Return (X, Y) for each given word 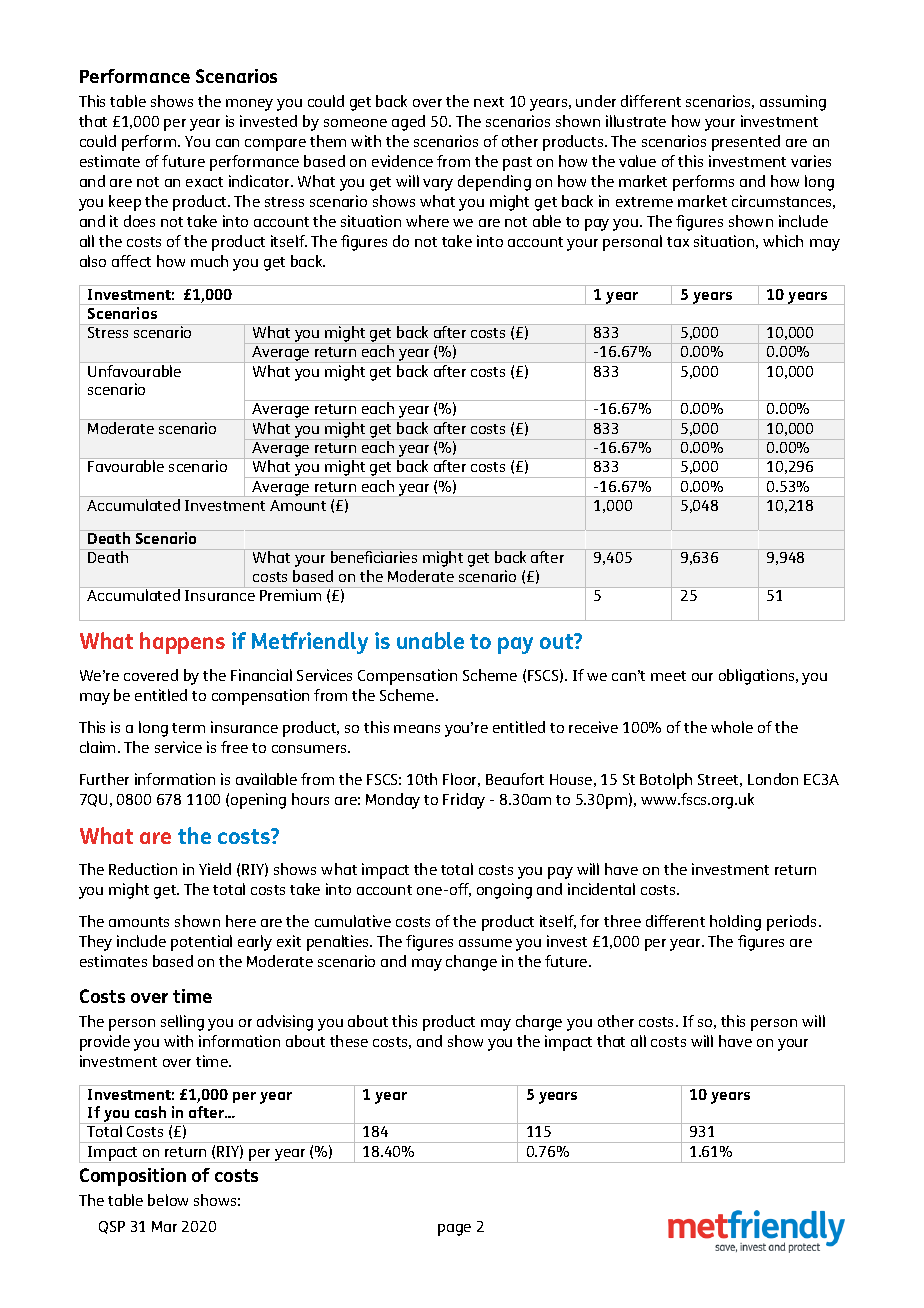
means (417, 729)
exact (204, 182)
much (209, 261)
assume (485, 943)
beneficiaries (374, 556)
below (168, 1200)
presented (746, 143)
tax (678, 242)
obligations (758, 677)
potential (201, 943)
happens (182, 643)
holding (735, 923)
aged (408, 123)
